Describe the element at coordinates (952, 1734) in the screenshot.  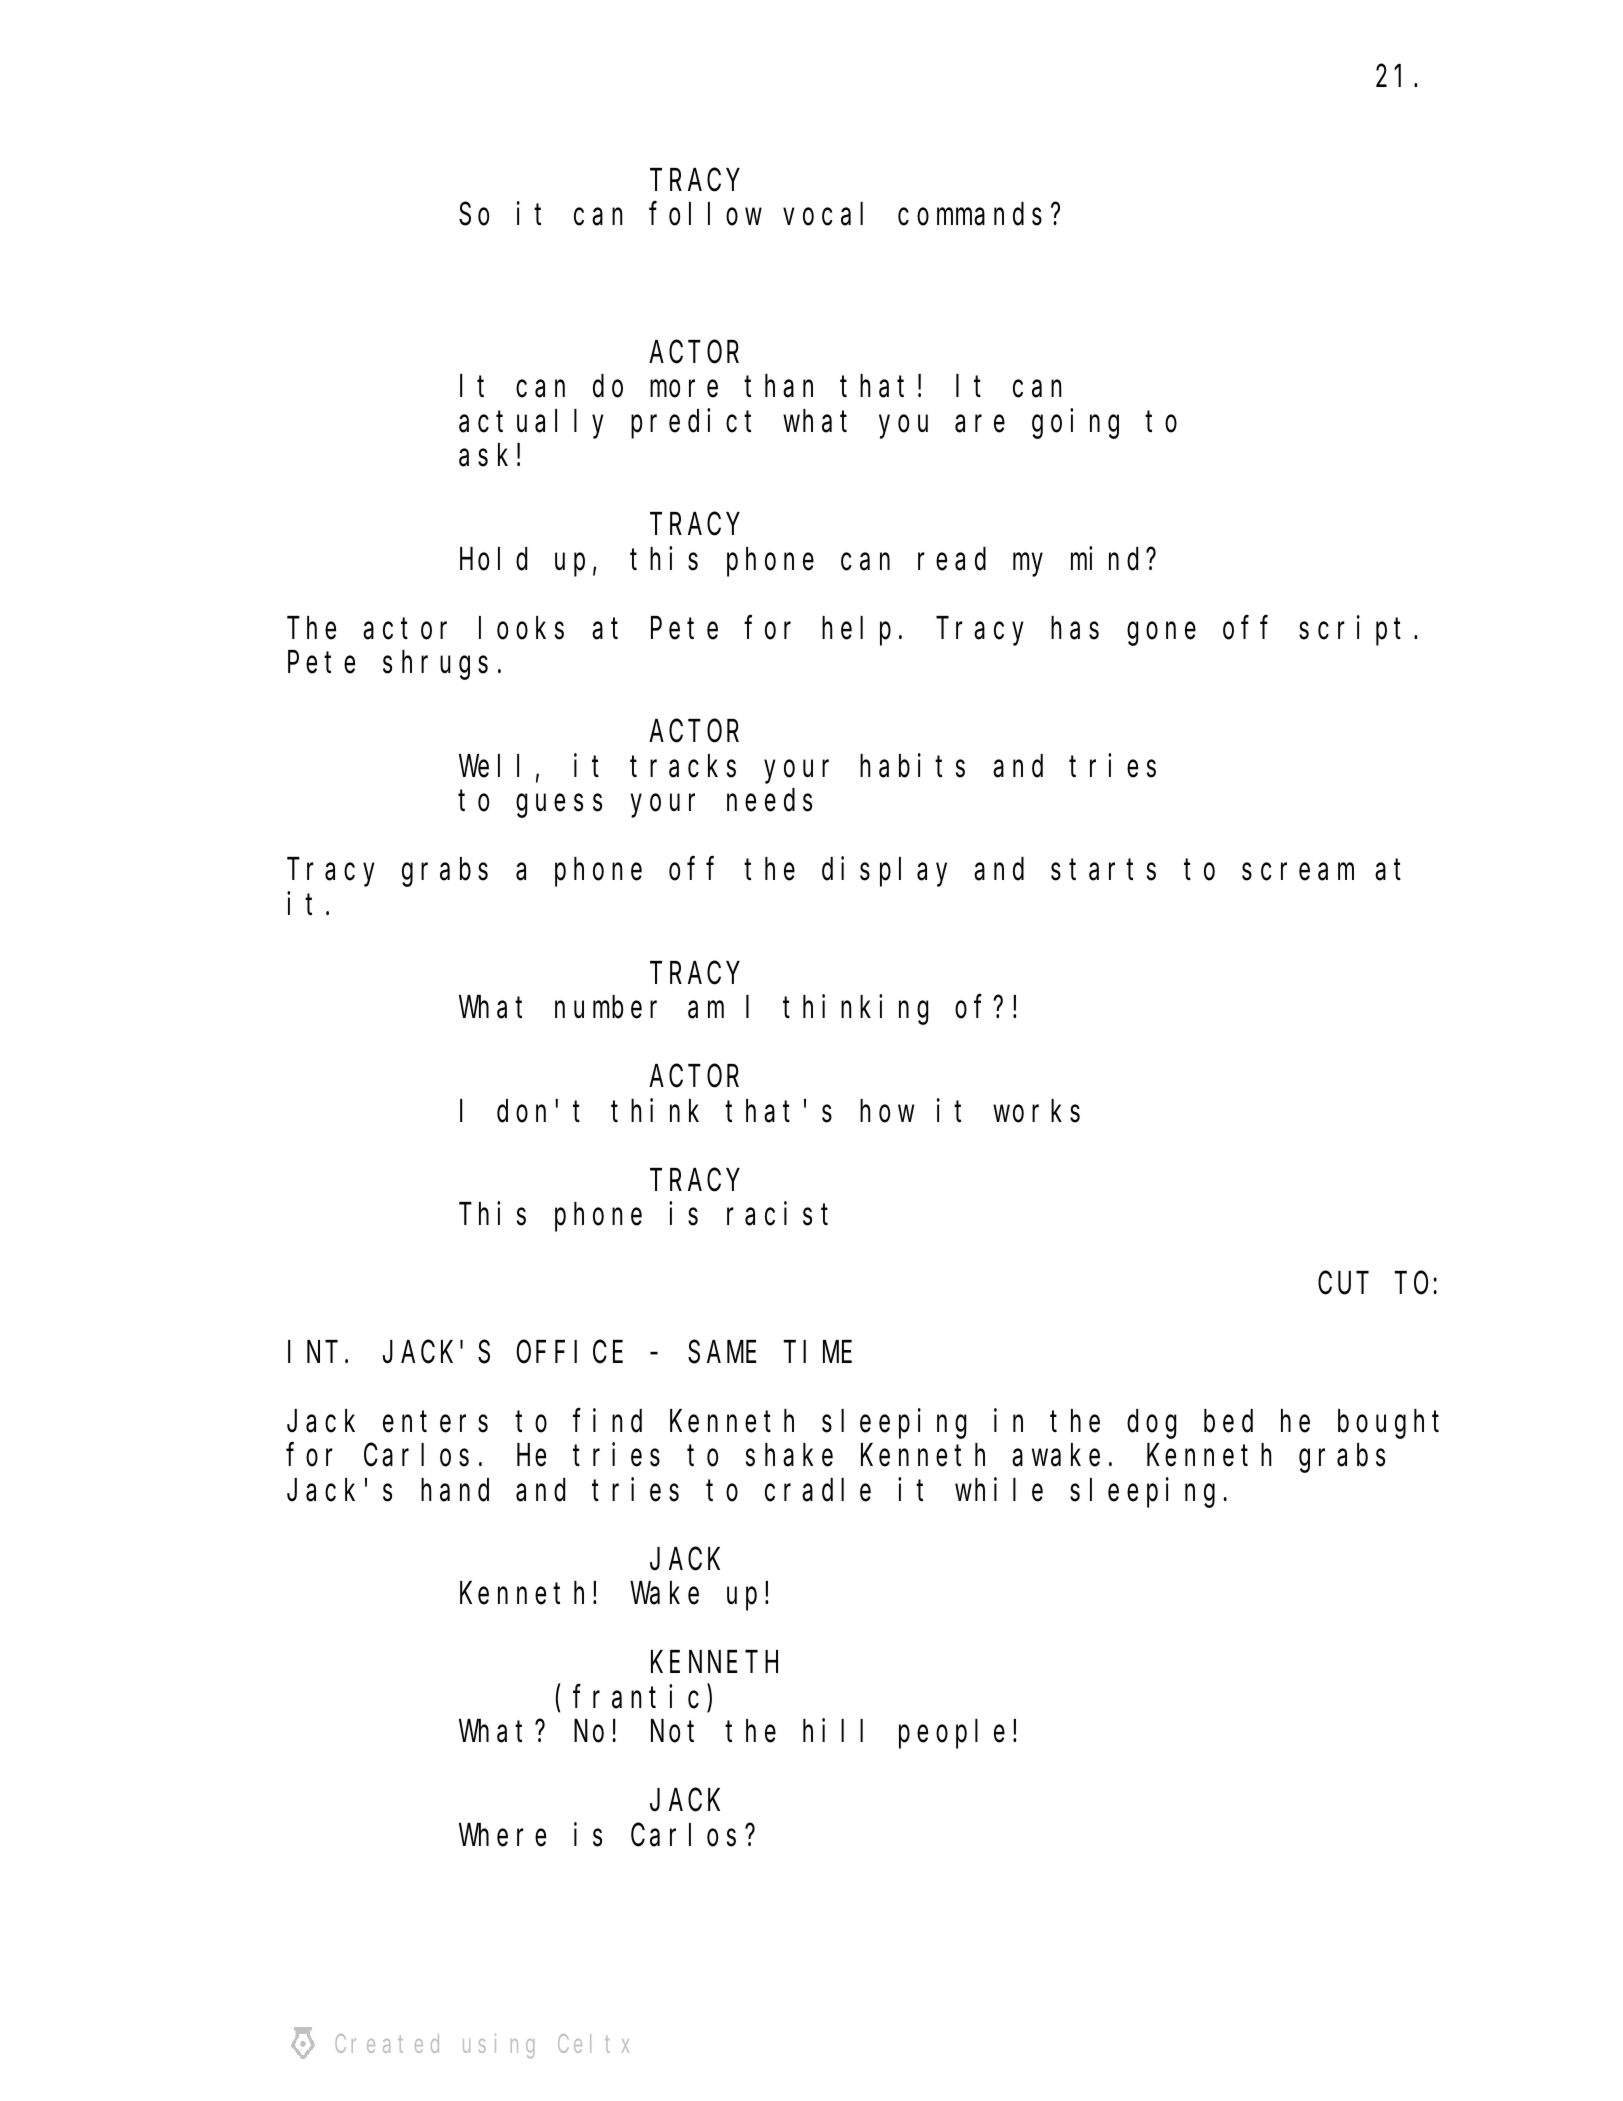
I see `people` at that location.
